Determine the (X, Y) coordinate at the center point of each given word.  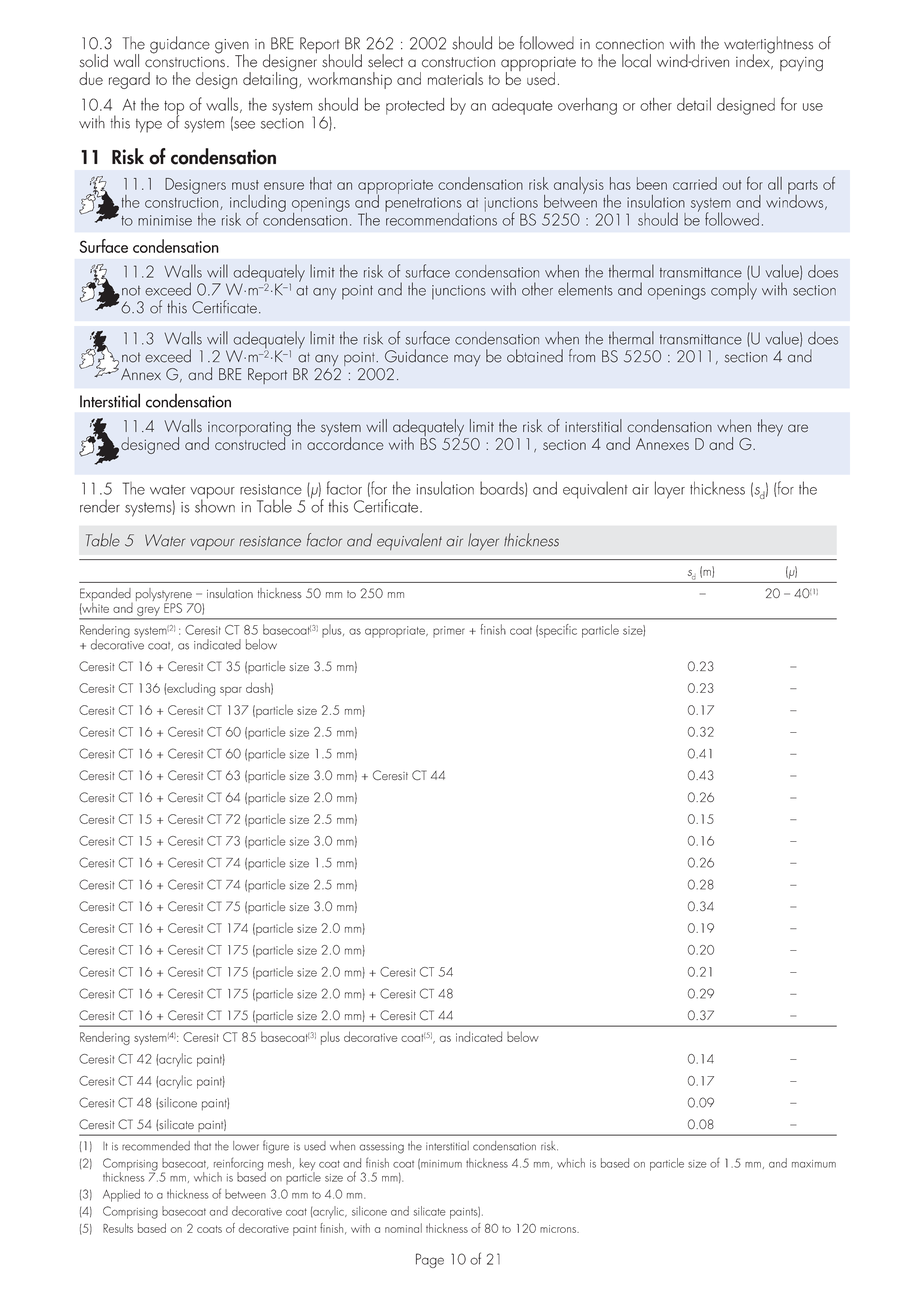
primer (449, 632)
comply (734, 291)
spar (231, 691)
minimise (165, 220)
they (770, 427)
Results (118, 1228)
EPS (173, 608)
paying (801, 64)
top (174, 109)
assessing (381, 1148)
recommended (156, 1146)
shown (215, 505)
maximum (814, 1164)
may (467, 360)
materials (455, 78)
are (798, 428)
